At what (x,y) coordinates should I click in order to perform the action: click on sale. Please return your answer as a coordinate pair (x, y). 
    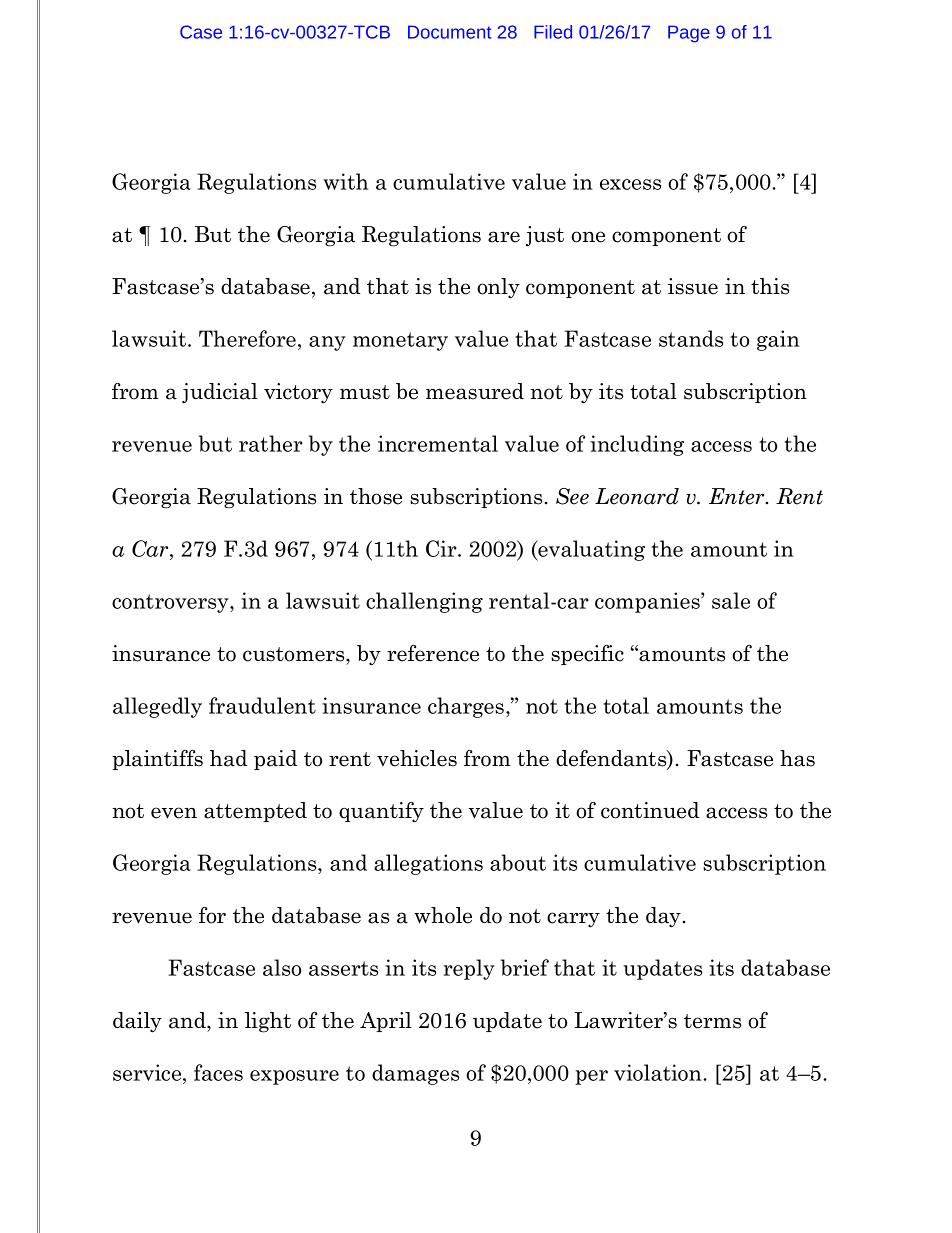
    Looking at the image, I should click on (731, 600).
